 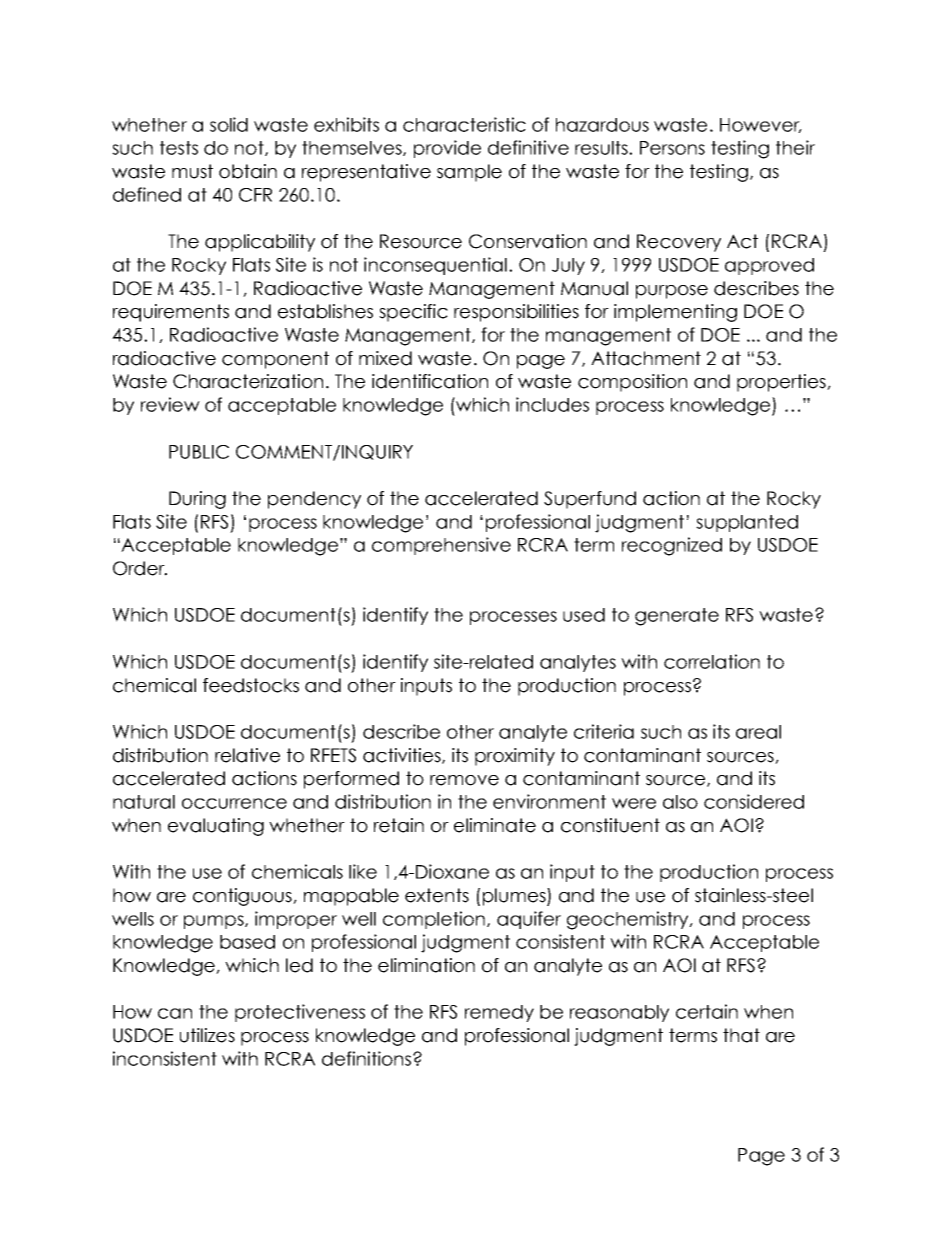 I want to click on identification, so click(x=430, y=381).
